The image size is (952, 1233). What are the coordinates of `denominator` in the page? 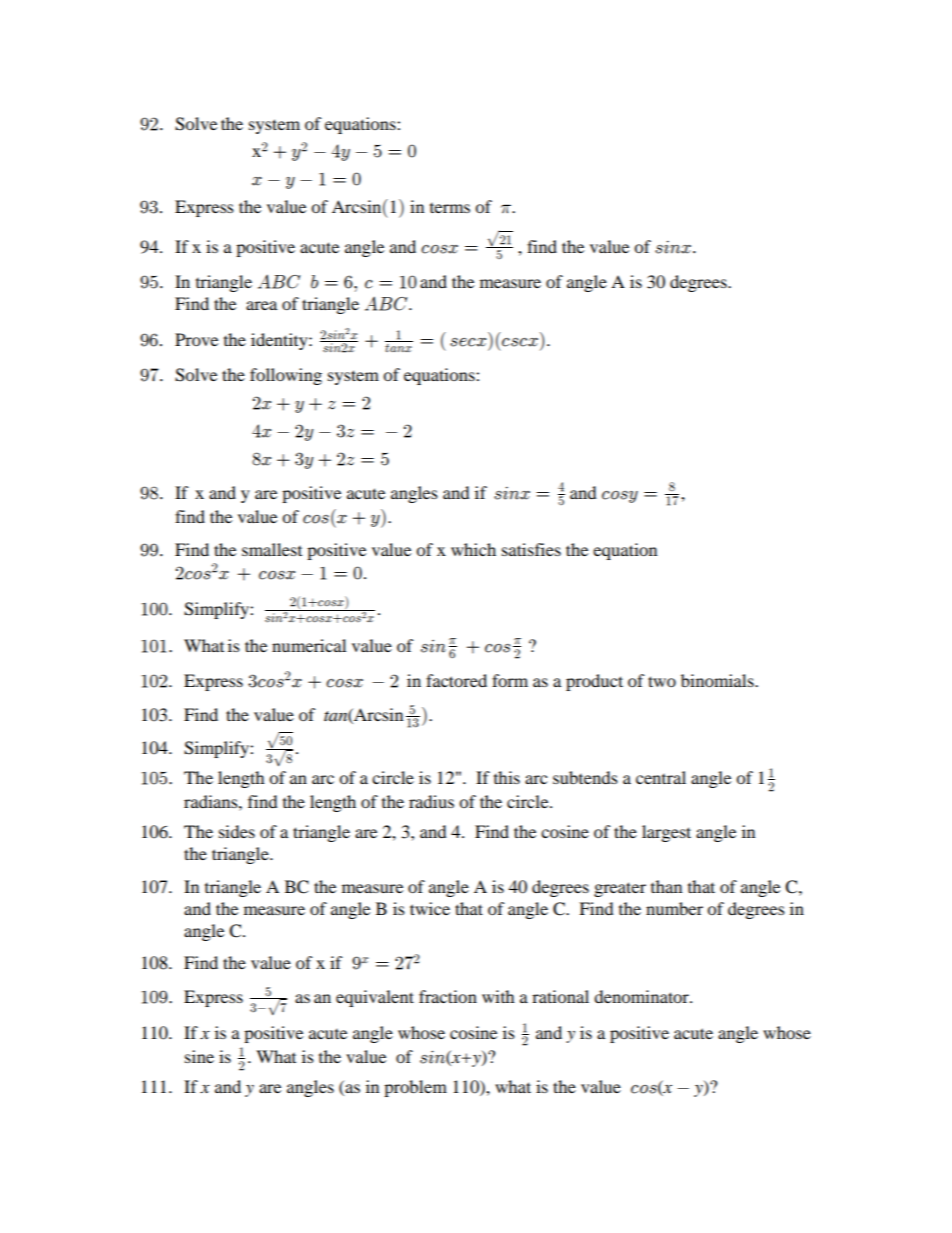 It's located at (642, 996).
